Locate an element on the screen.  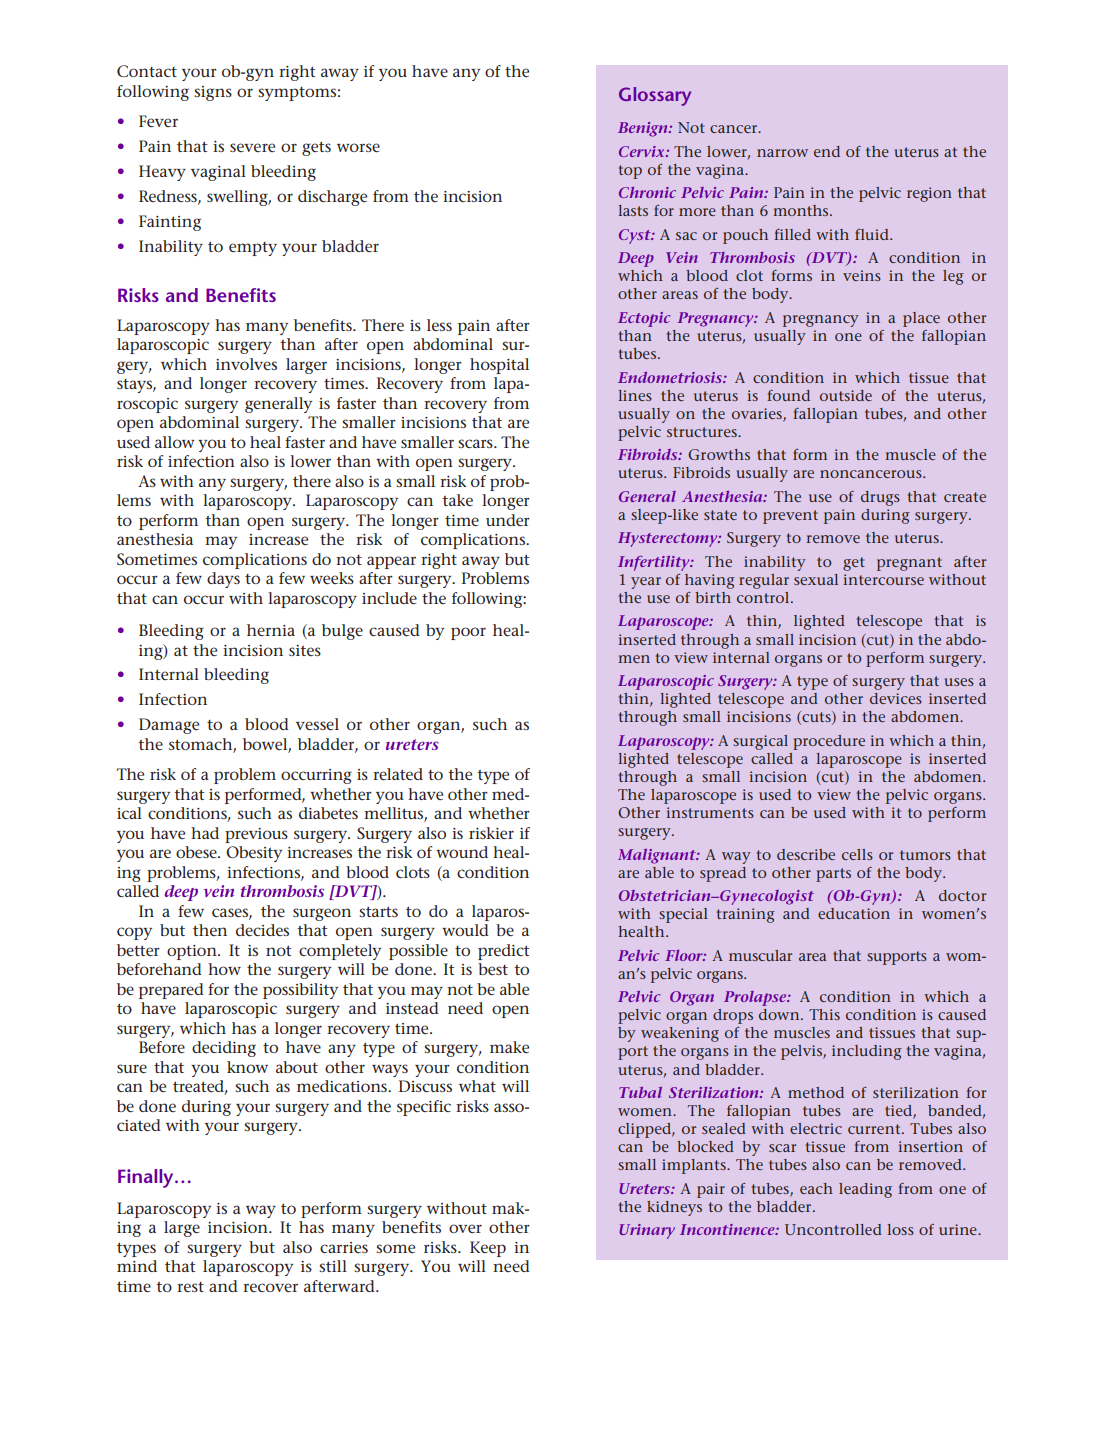
poor is located at coordinates (468, 633).
